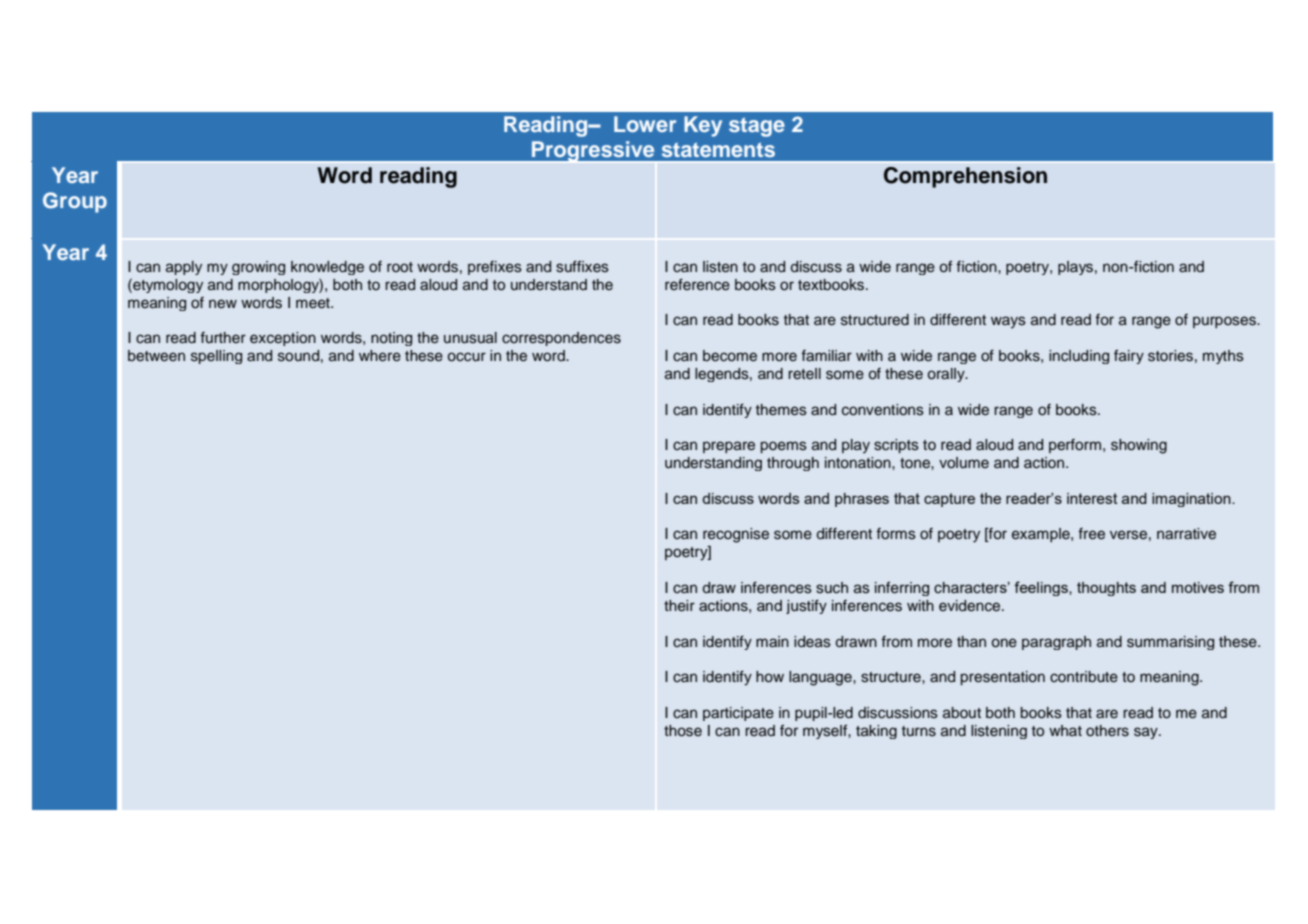 The height and width of the screenshot is (924, 1308). Describe the element at coordinates (1075, 446) in the screenshot. I see `perform` at that location.
